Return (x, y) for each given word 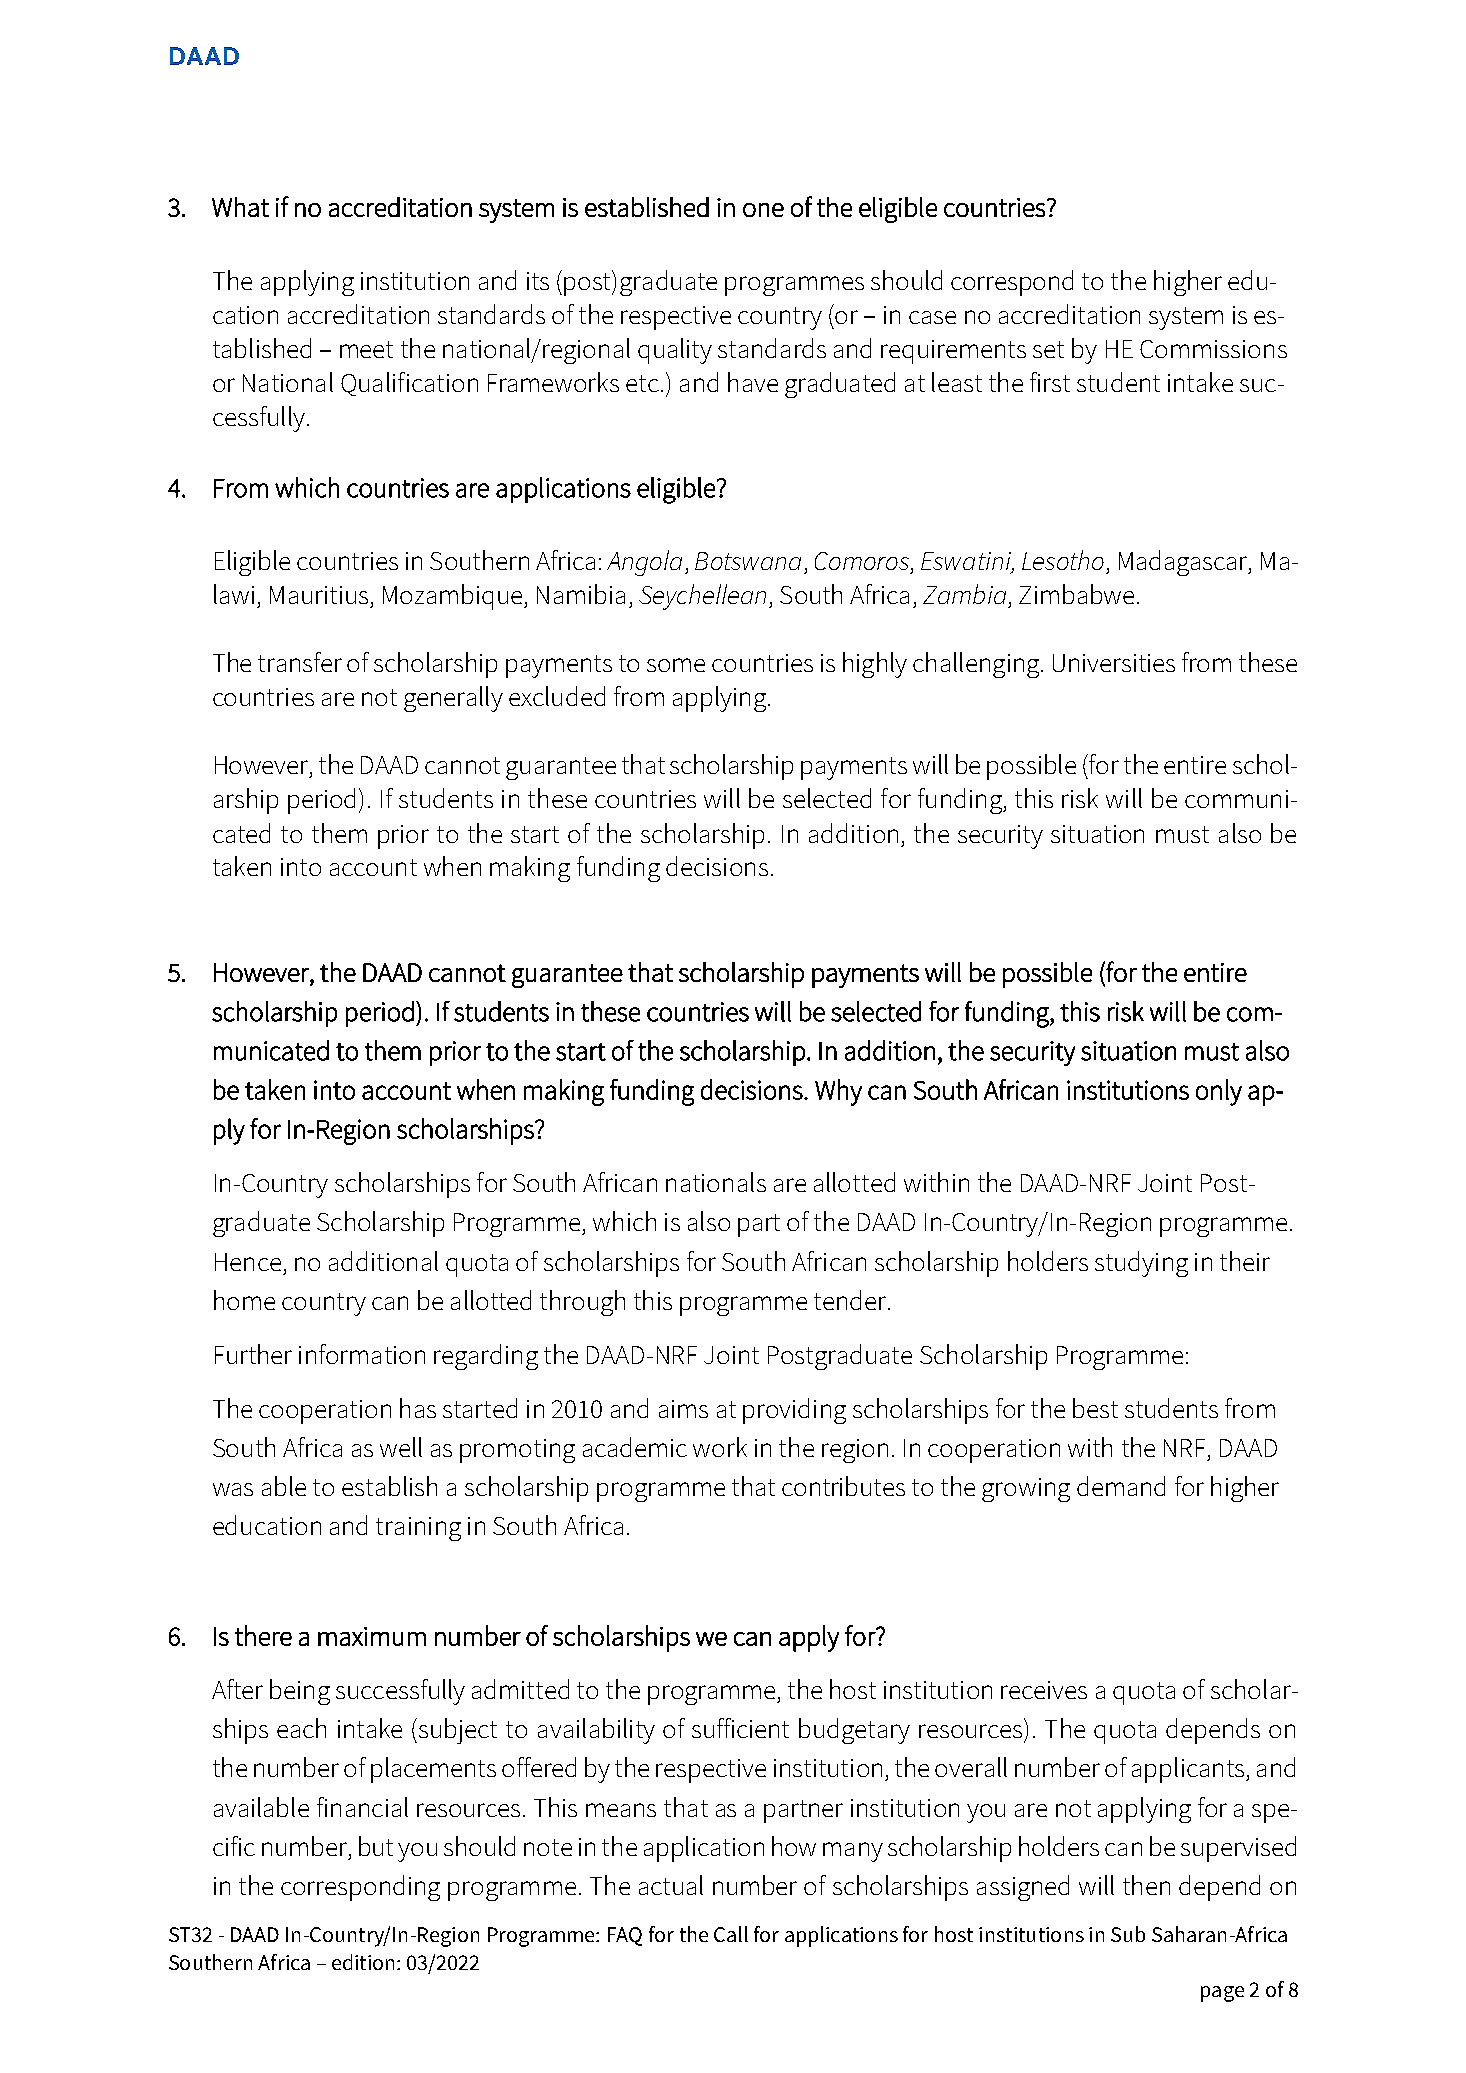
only (1219, 1092)
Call (731, 1934)
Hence (248, 1262)
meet (366, 349)
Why (838, 1092)
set (1048, 349)
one (763, 210)
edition (363, 1962)
